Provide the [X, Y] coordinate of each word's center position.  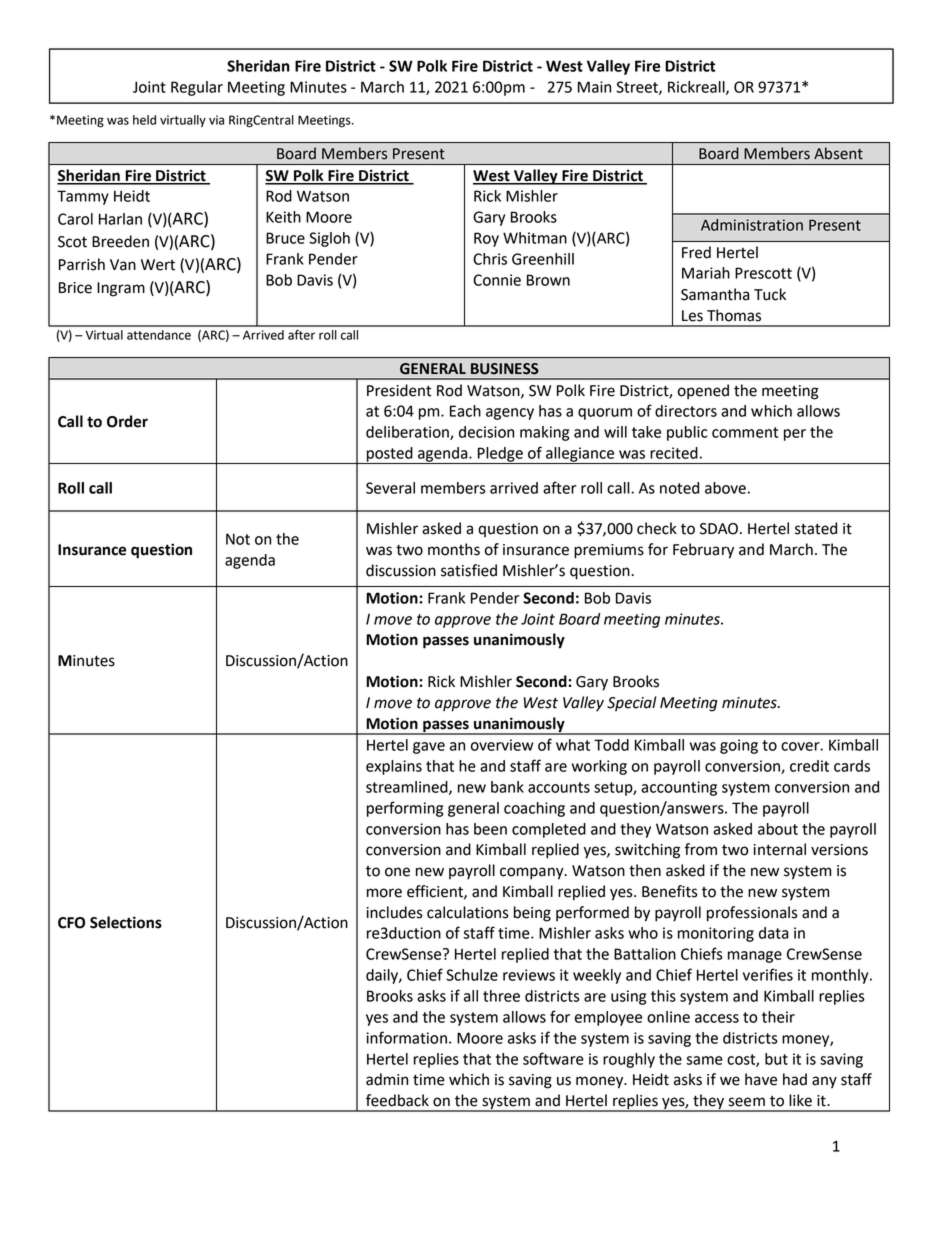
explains [394, 767]
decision [486, 432]
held [144, 120]
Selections [126, 922]
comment [745, 432]
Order [127, 421]
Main [594, 87]
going [739, 746]
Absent [838, 153]
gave [429, 748]
